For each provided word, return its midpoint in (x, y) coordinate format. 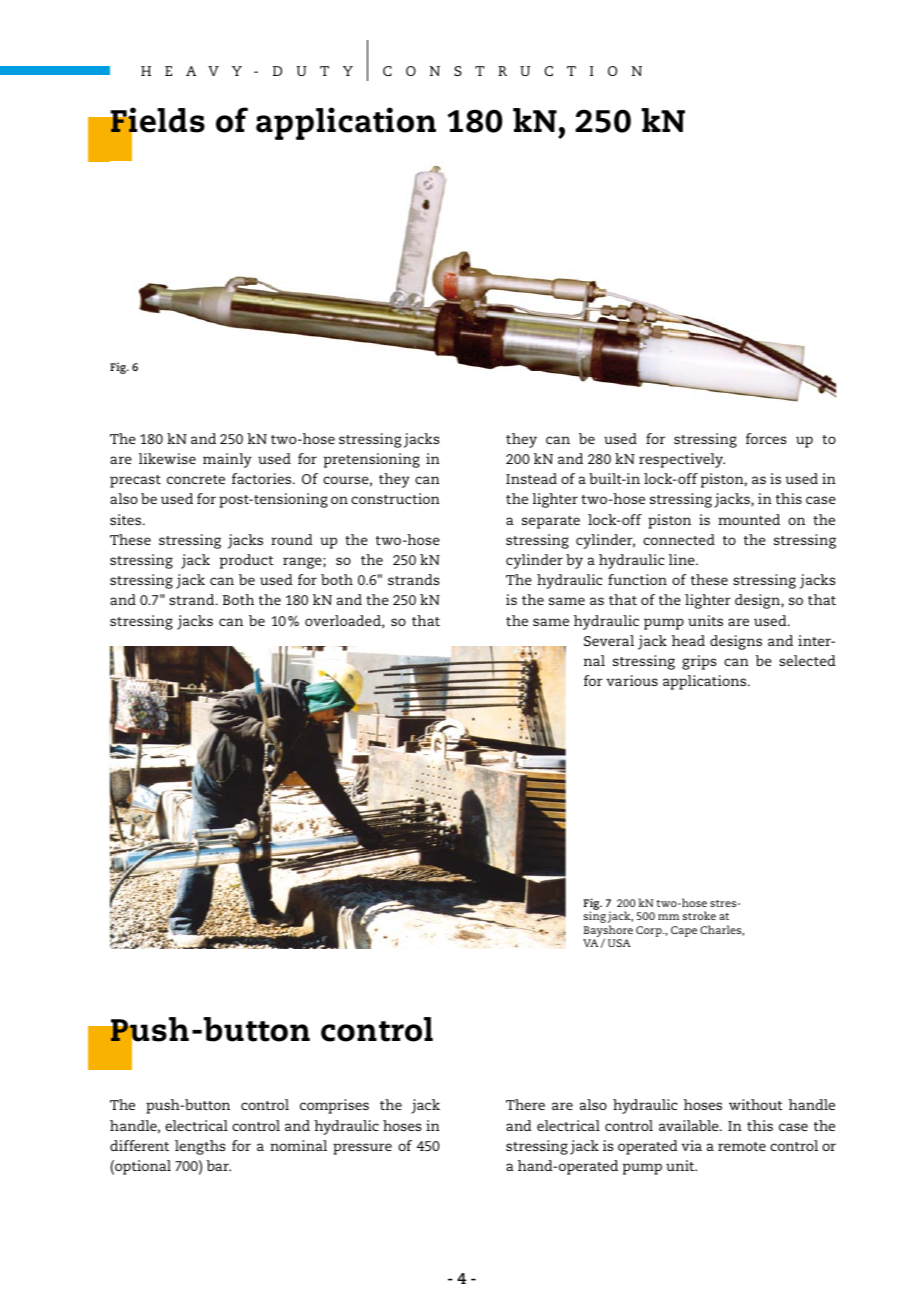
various (632, 680)
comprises (334, 1106)
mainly (227, 460)
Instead (531, 478)
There (525, 1104)
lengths (200, 1147)
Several (609, 640)
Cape (684, 931)
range (303, 563)
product (246, 561)
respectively (682, 460)
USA (619, 943)
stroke (699, 915)
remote (742, 1146)
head (688, 640)
